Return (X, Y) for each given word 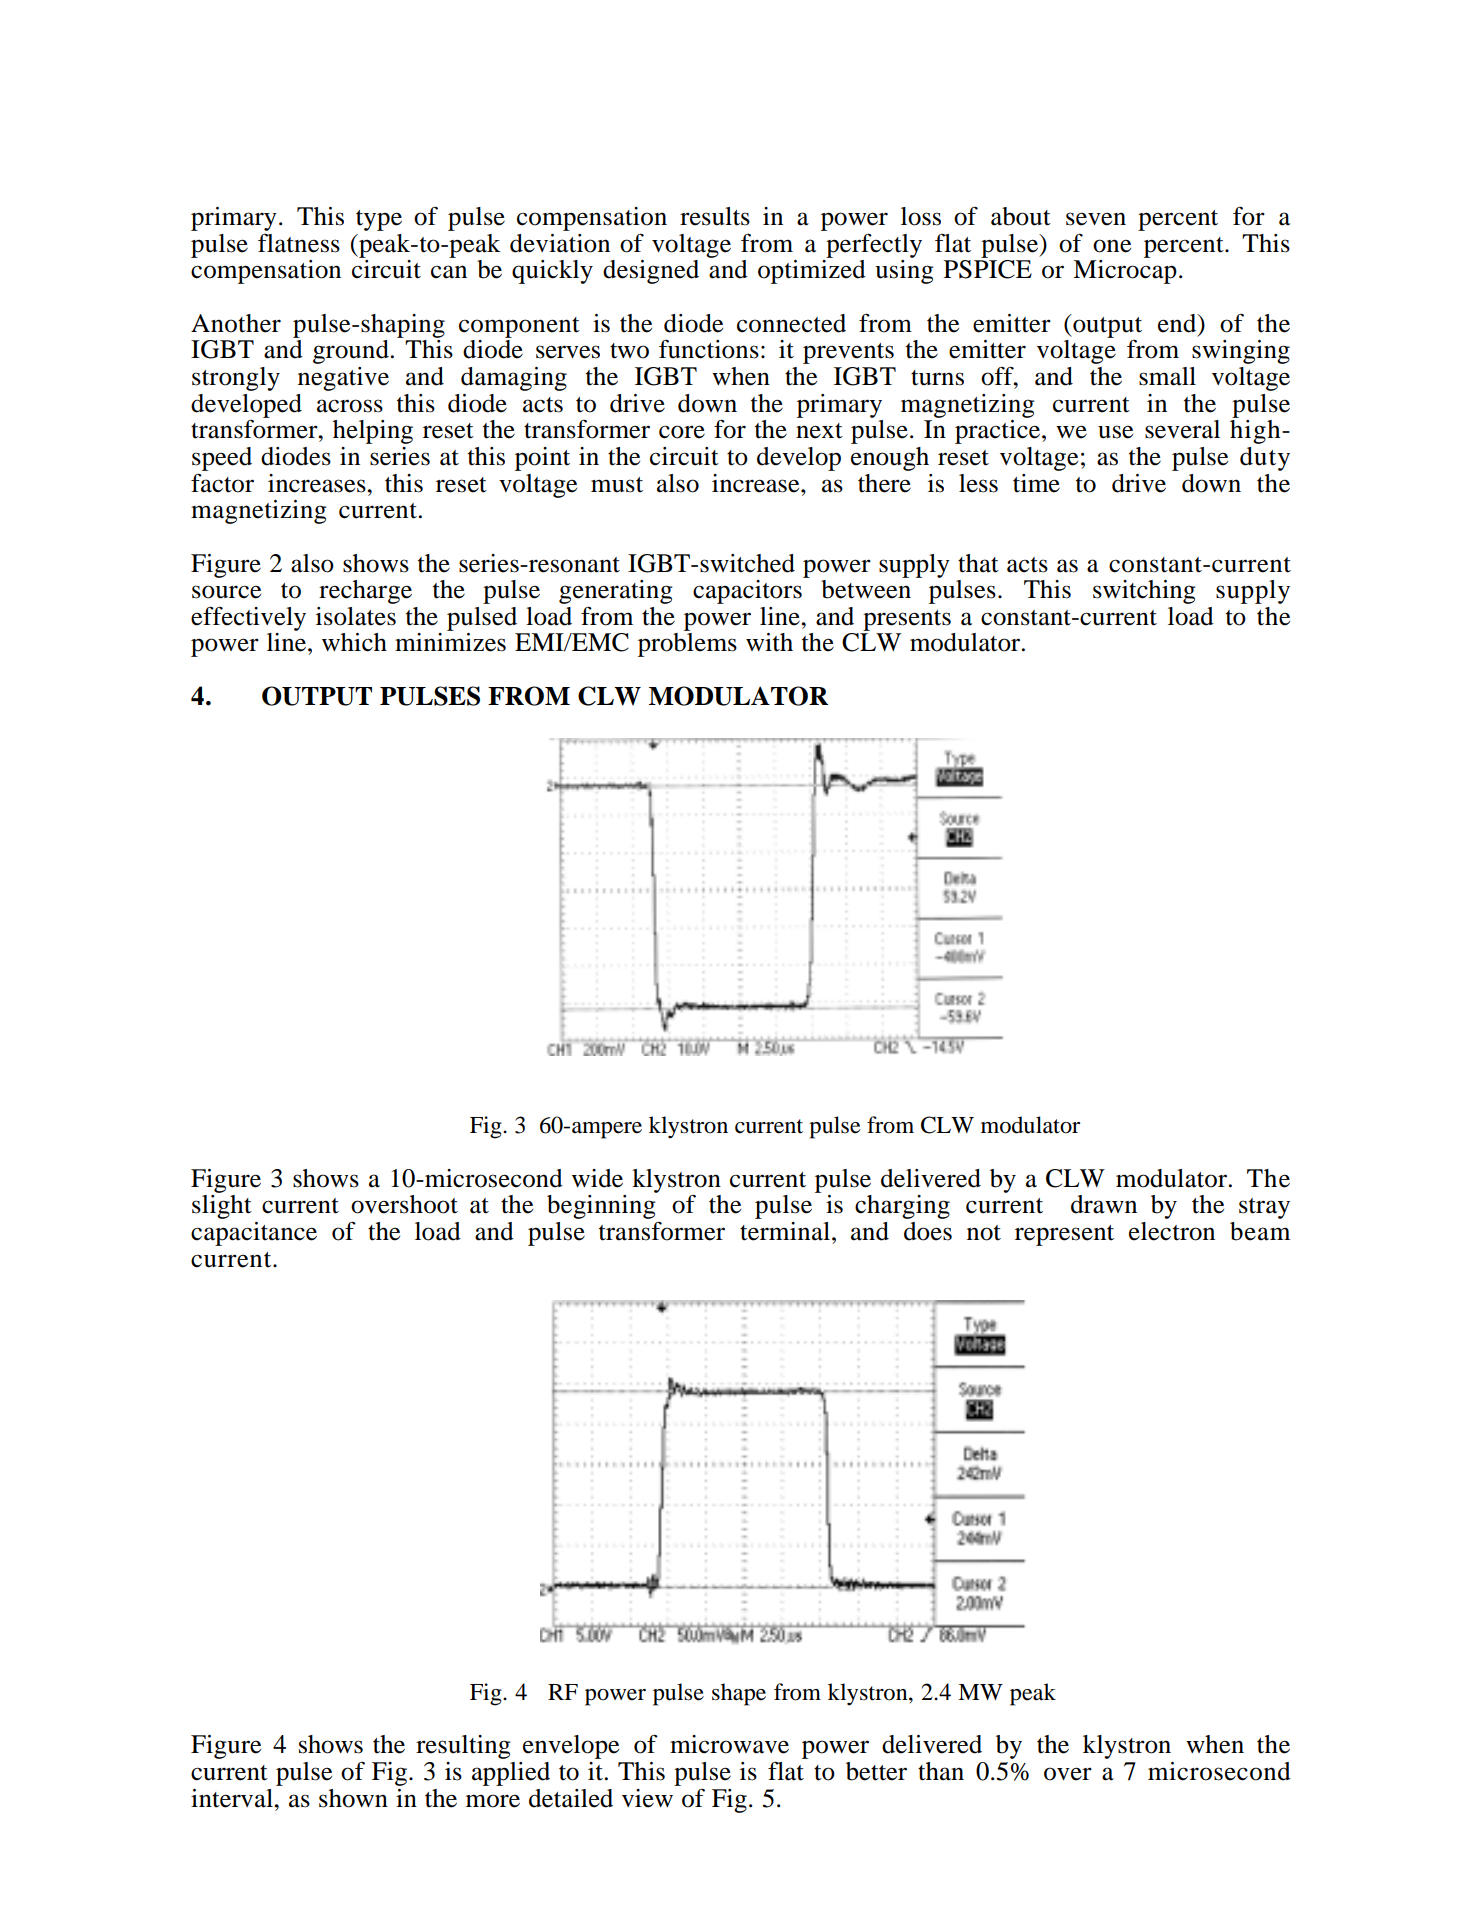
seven (1096, 219)
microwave (729, 1744)
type (379, 220)
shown (353, 1798)
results (715, 216)
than (941, 1771)
